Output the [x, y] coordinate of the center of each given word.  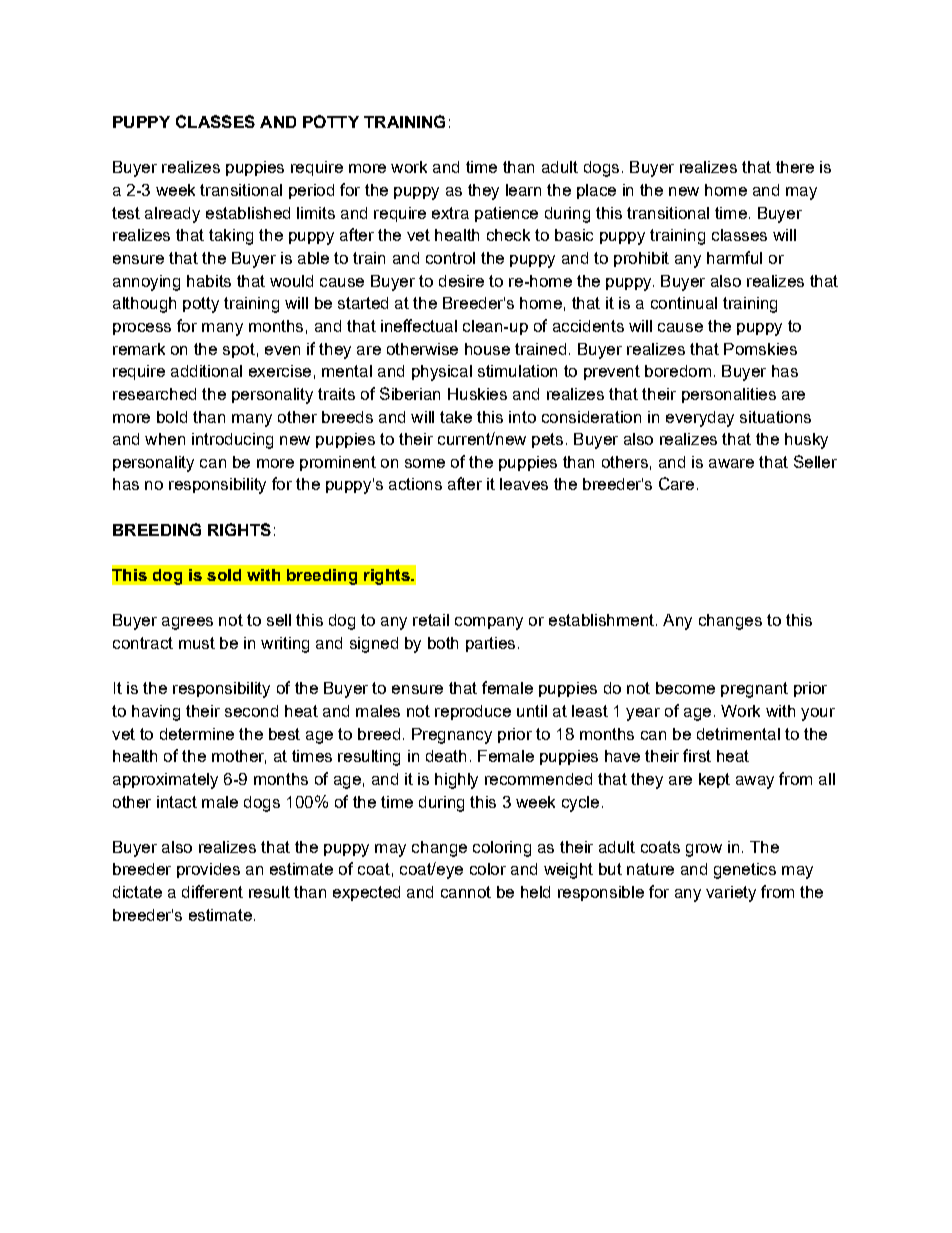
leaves [524, 484]
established [248, 213]
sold [224, 575]
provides [208, 870]
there [795, 167]
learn [523, 190]
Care [676, 483]
